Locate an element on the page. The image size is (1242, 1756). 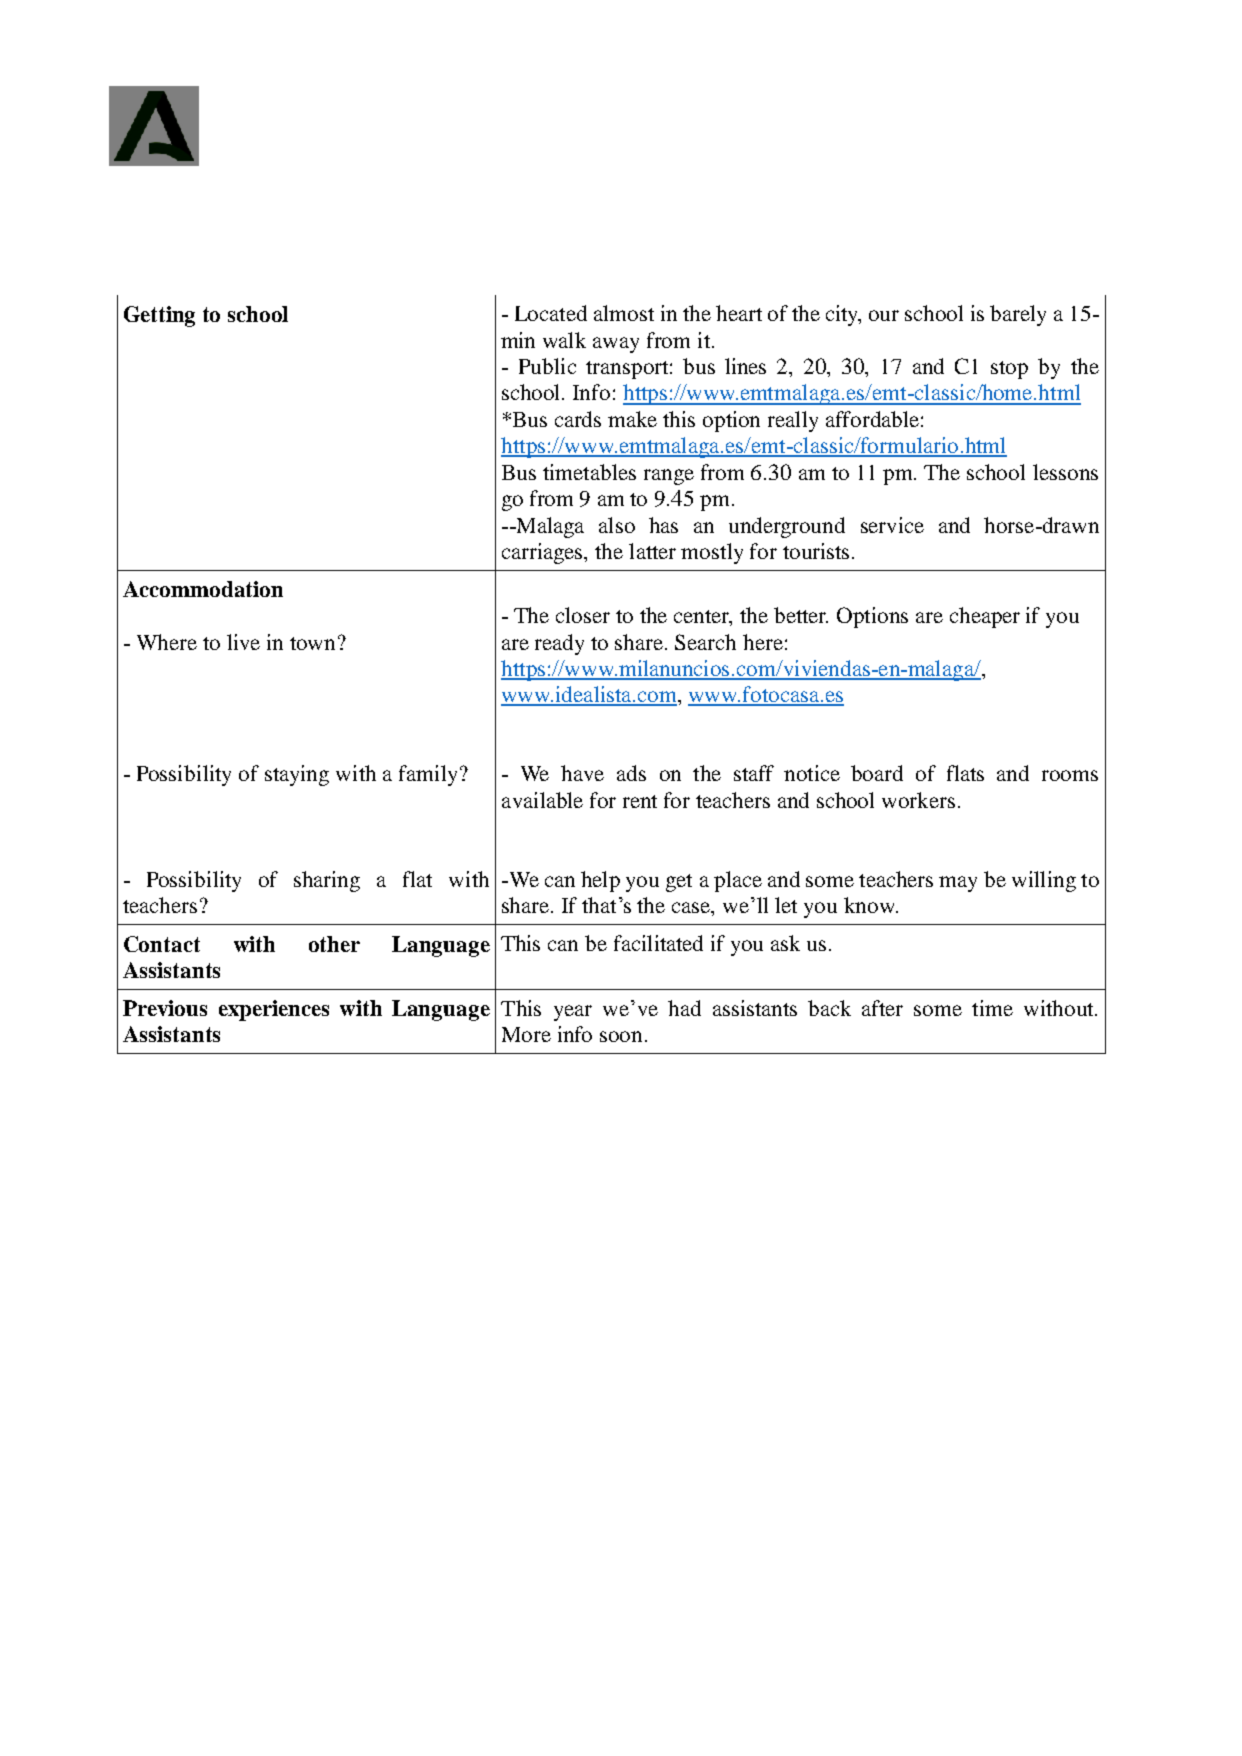
after is located at coordinates (882, 1008).
